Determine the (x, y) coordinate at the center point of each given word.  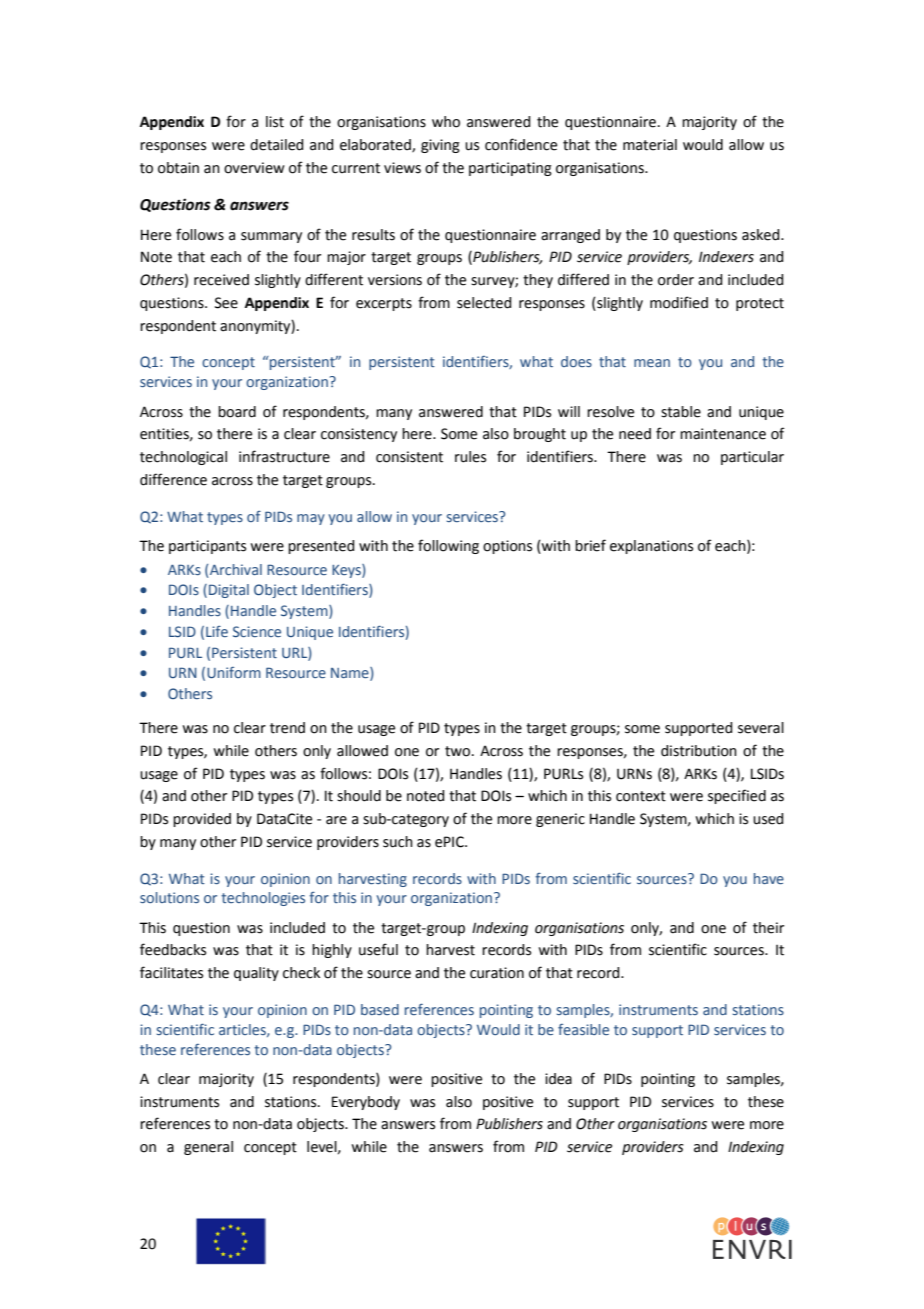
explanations (651, 547)
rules (470, 457)
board (237, 412)
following (448, 546)
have (769, 878)
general (208, 1148)
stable (681, 412)
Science (257, 631)
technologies (263, 899)
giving (440, 146)
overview (254, 168)
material (650, 145)
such (398, 842)
